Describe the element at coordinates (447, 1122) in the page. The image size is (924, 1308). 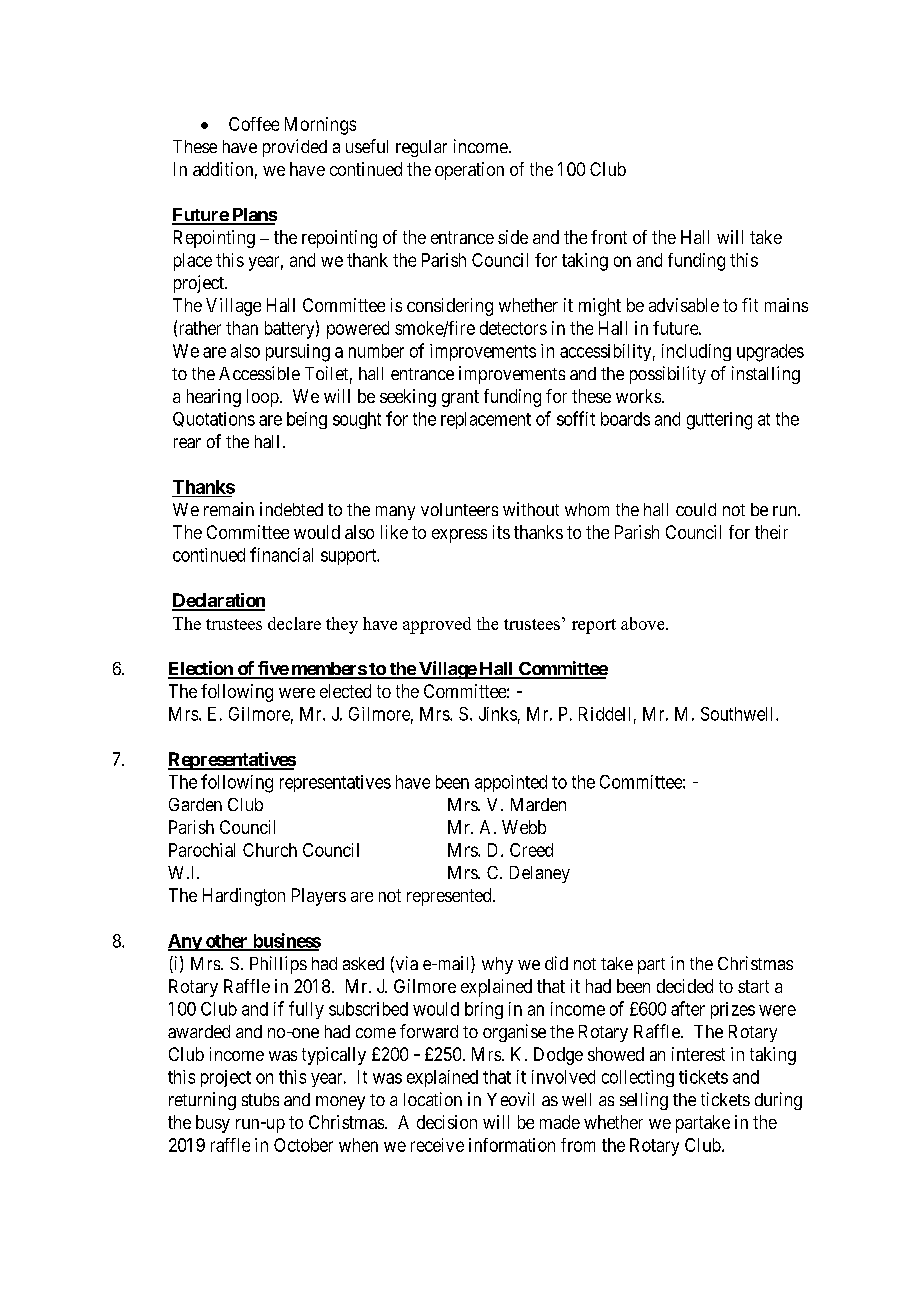
I see `decision` at that location.
